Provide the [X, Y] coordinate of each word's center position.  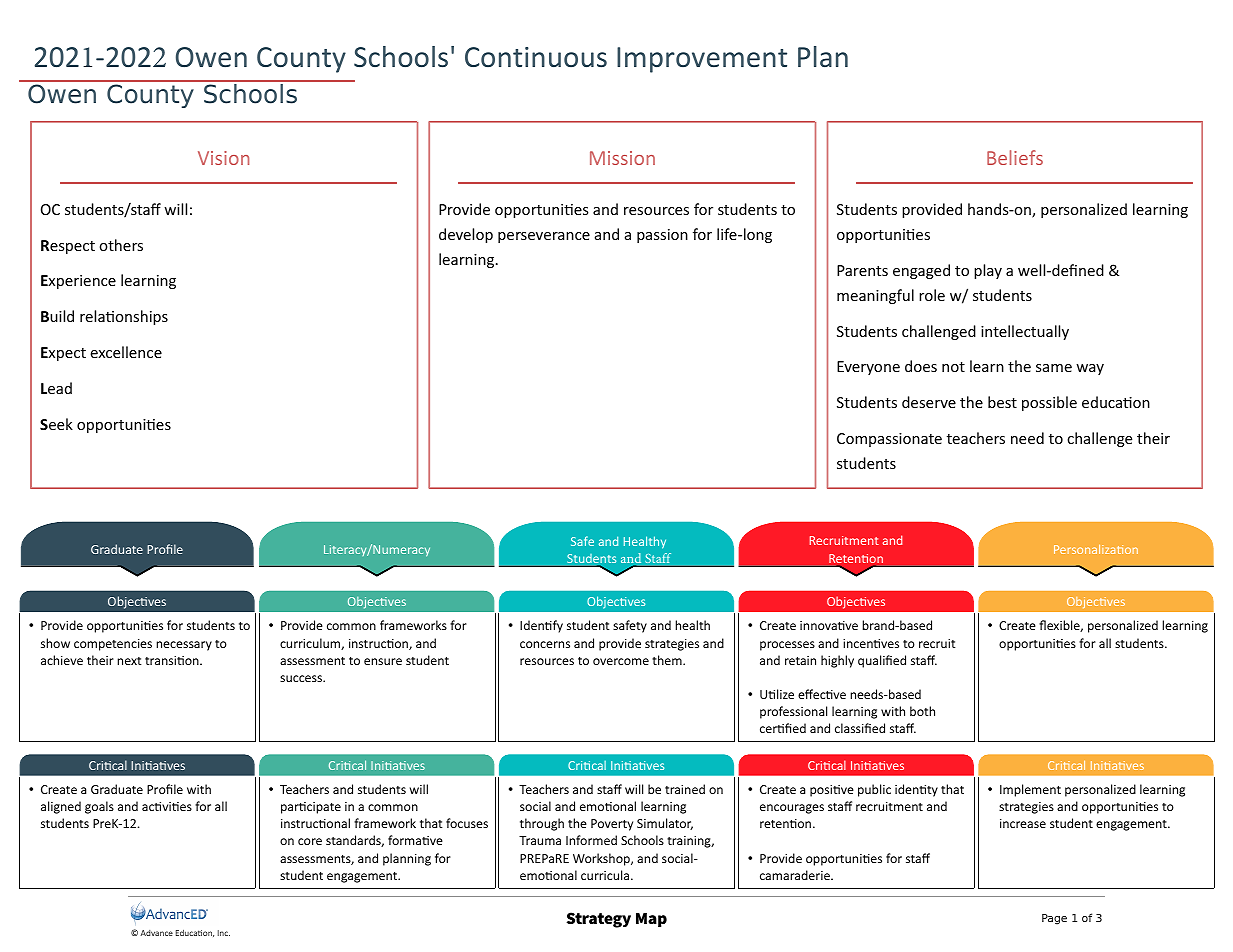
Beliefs [1015, 157]
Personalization [1096, 549]
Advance [156, 933]
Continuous [536, 57]
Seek [56, 424]
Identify [541, 626]
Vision [223, 158]
